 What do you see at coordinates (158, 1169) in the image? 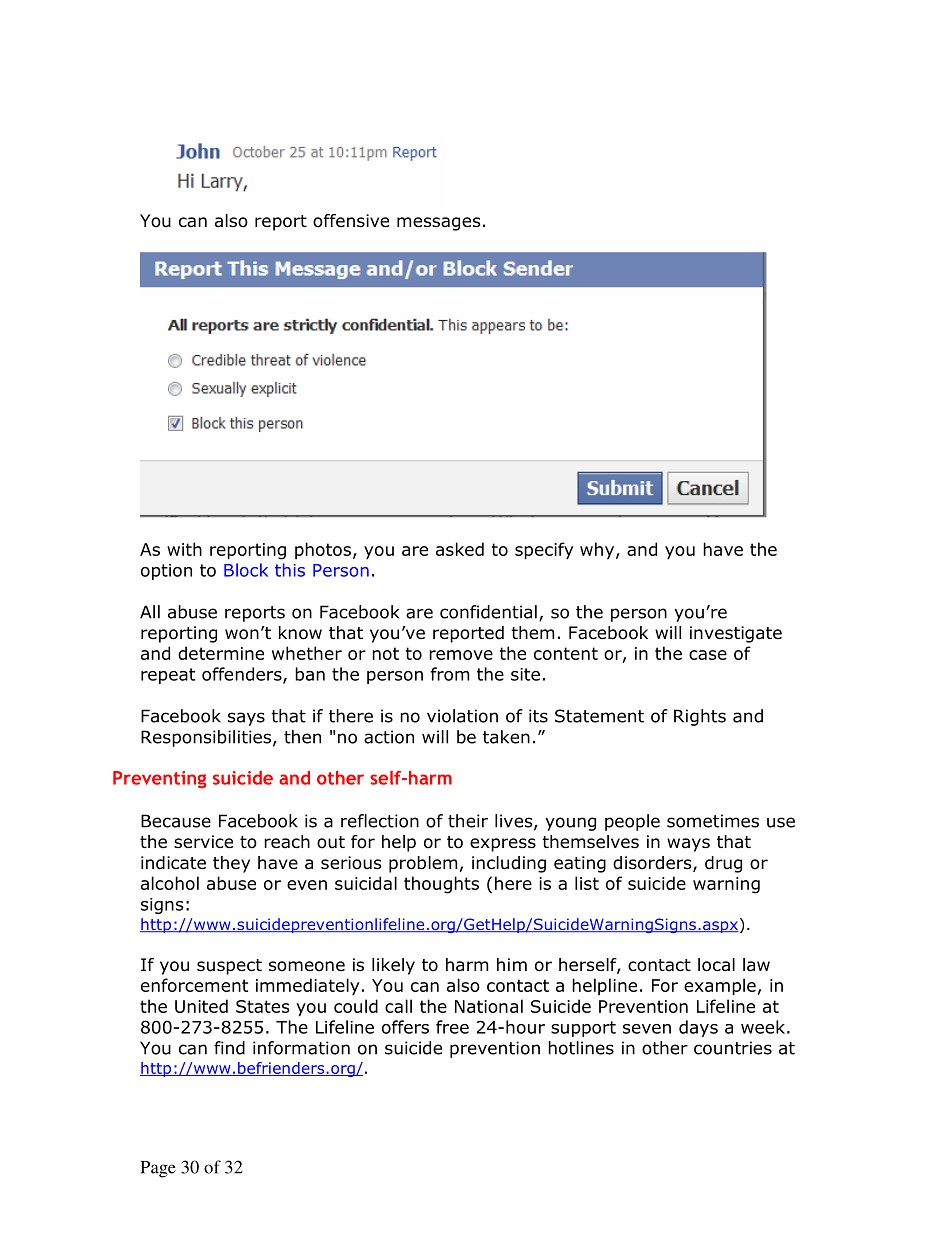
I see `Page` at bounding box center [158, 1169].
